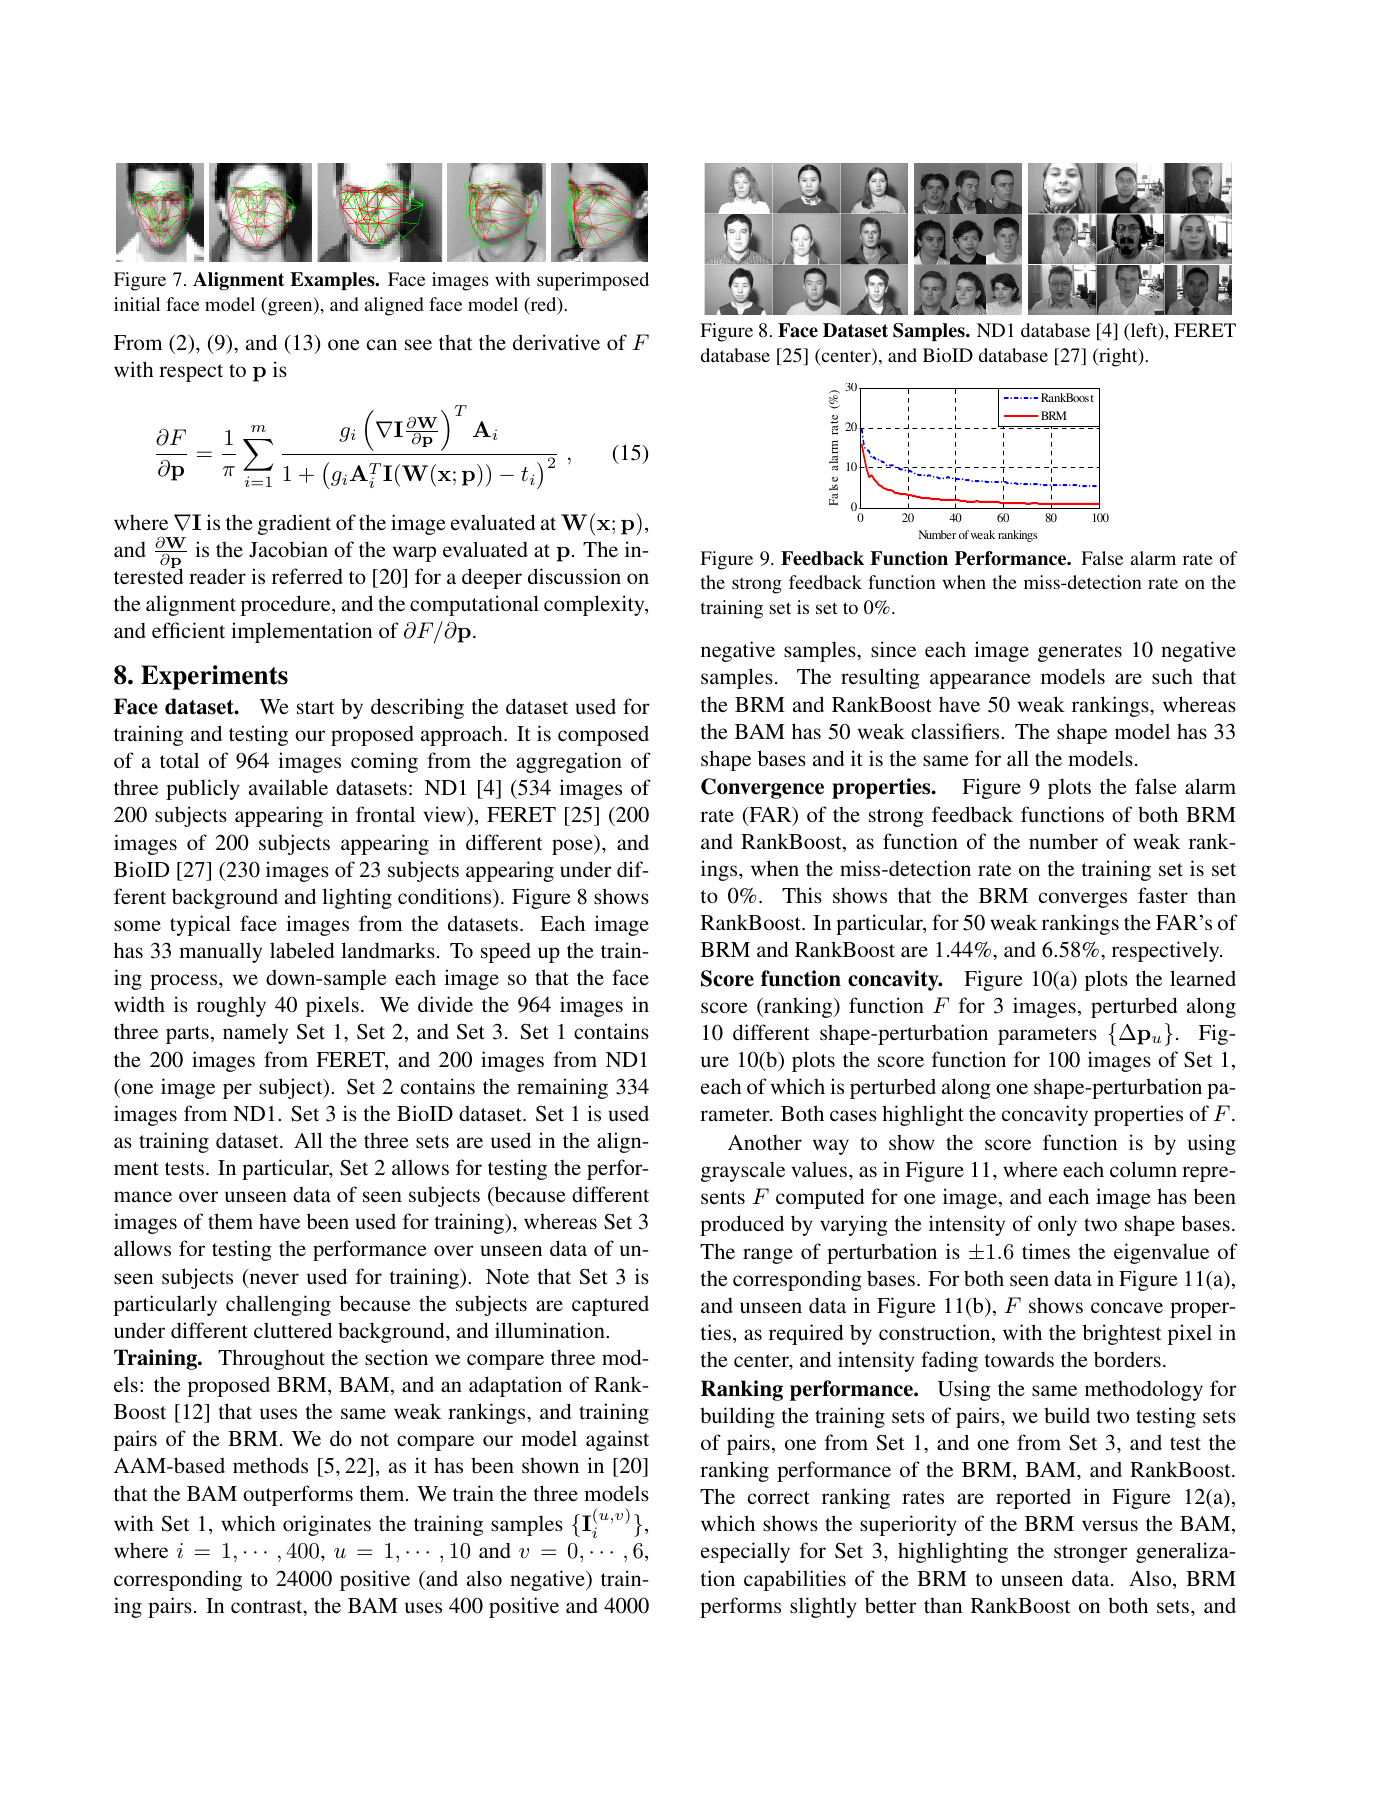  What do you see at coordinates (1110, 1526) in the screenshot?
I see `versus` at bounding box center [1110, 1526].
